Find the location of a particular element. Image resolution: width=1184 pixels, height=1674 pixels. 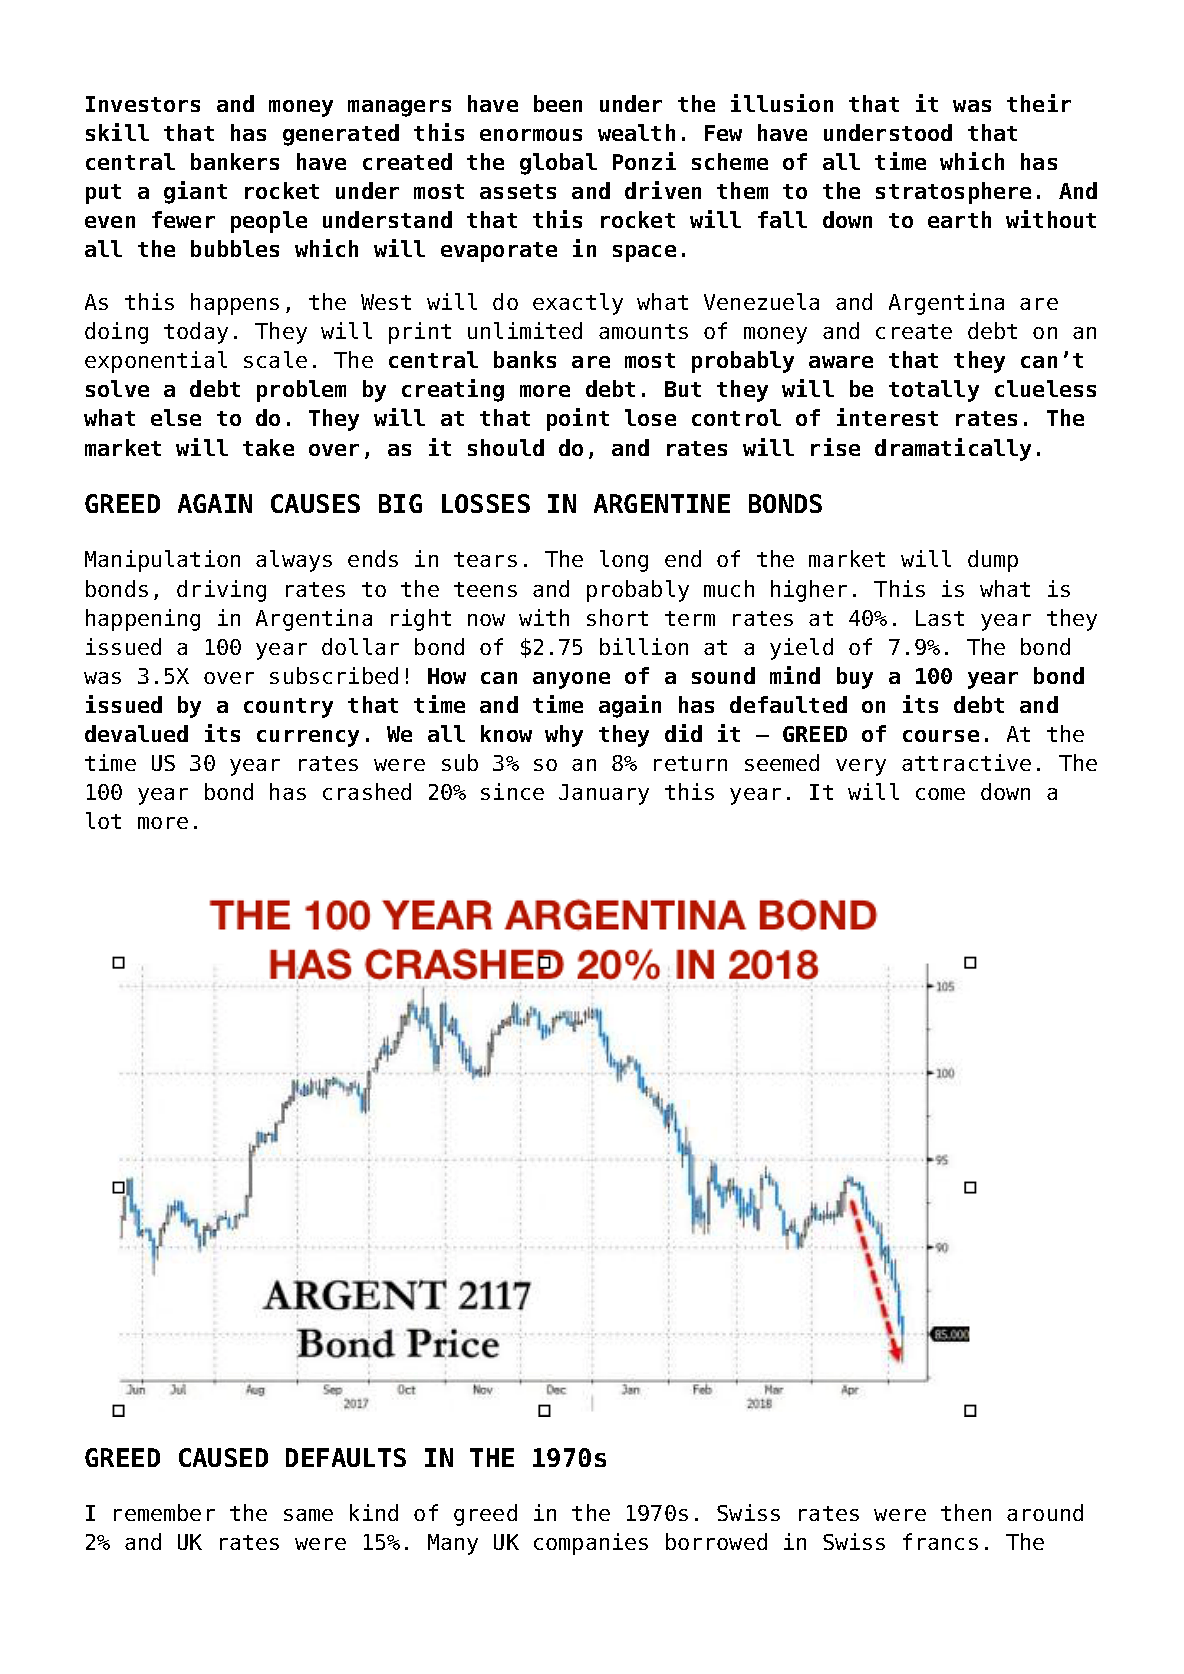

stratosphere is located at coordinates (953, 193).
